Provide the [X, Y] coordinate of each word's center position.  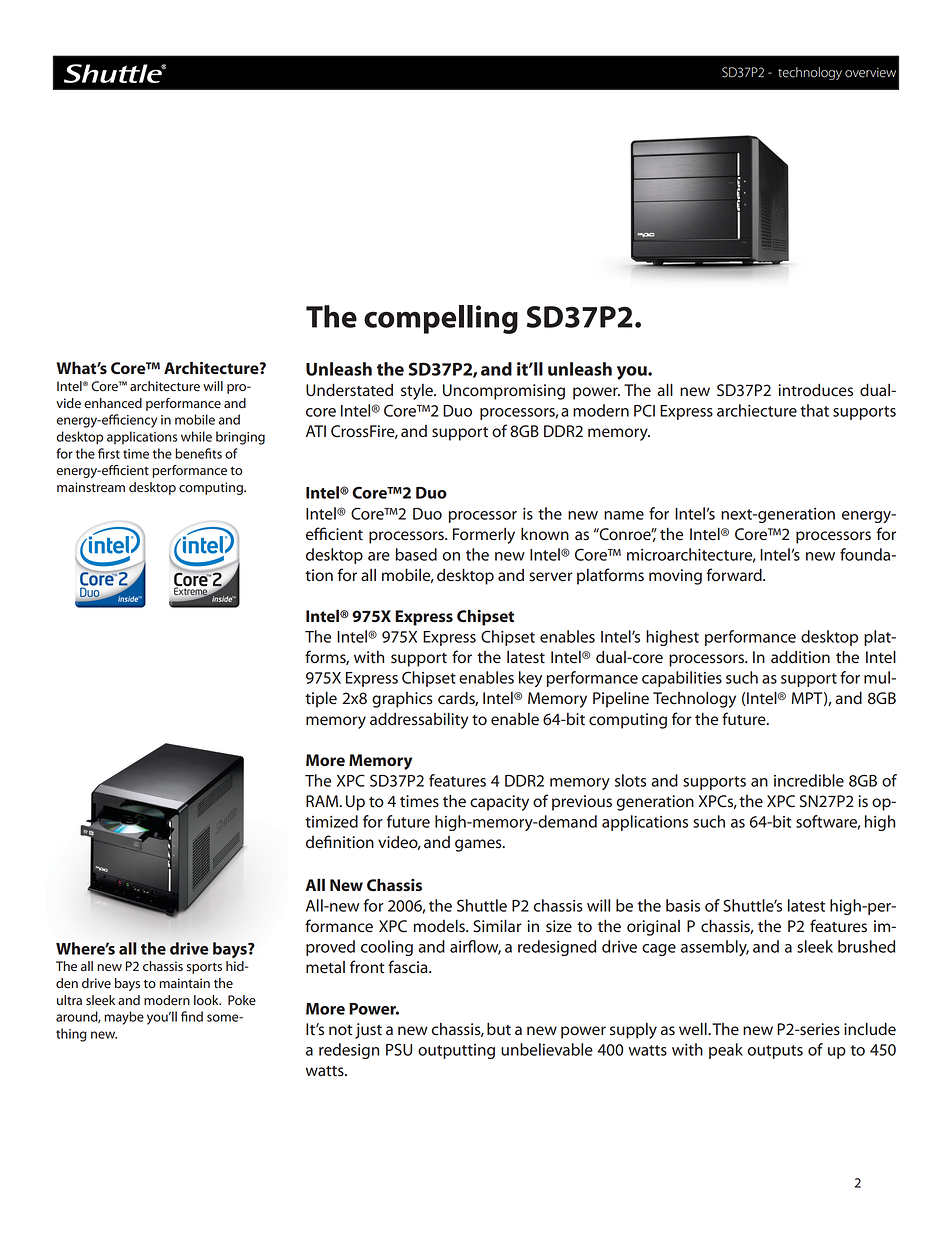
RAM [322, 801]
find [192, 1016]
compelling [441, 319]
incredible [809, 780]
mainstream [91, 487]
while [196, 436]
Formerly [484, 536]
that [814, 410]
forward [735, 575]
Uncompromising [504, 392]
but [499, 1029]
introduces [815, 390]
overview [870, 73]
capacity [499, 803]
